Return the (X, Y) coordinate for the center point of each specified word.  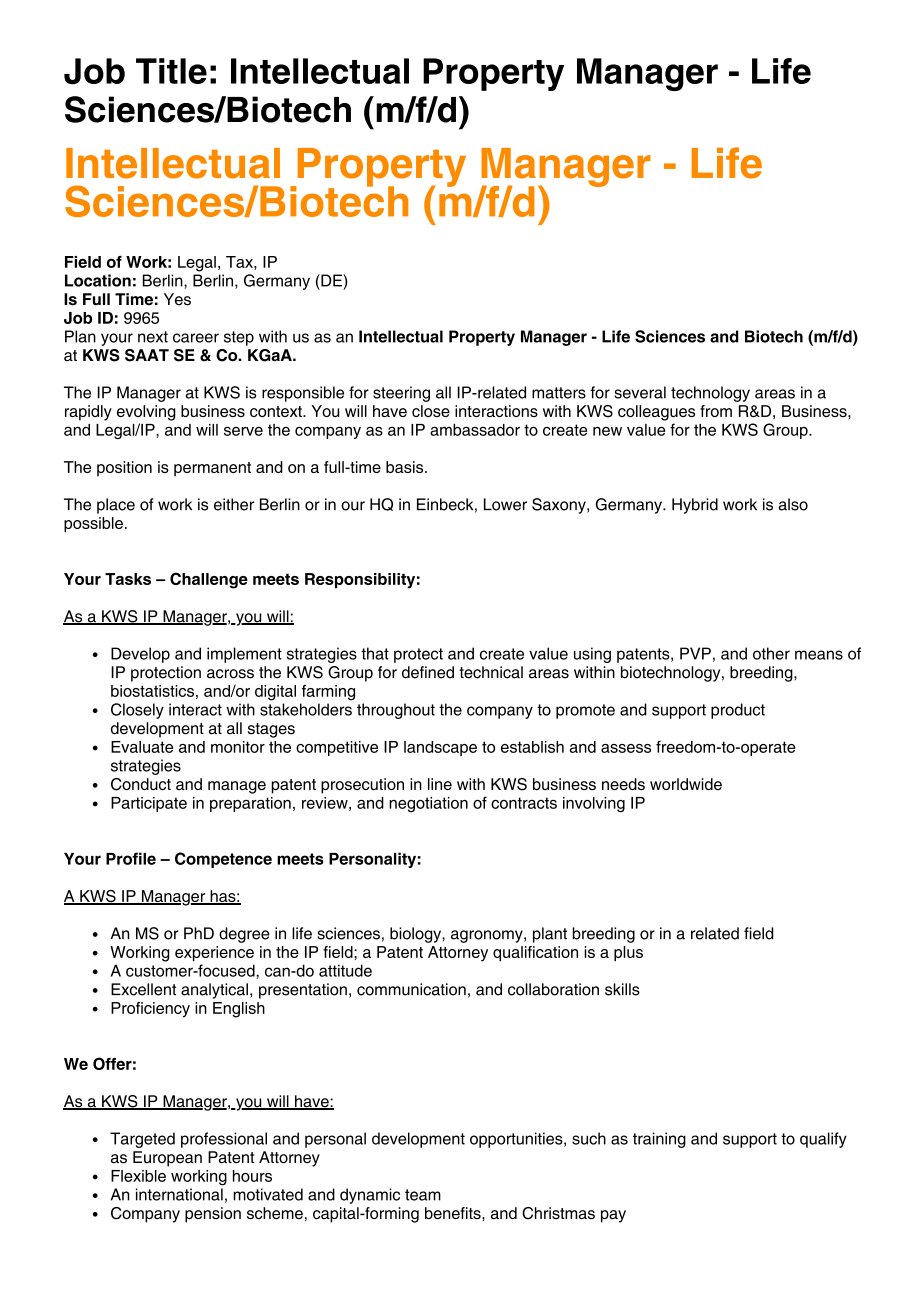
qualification (535, 954)
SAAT (147, 355)
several (640, 392)
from (716, 411)
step (239, 338)
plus (628, 954)
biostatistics (152, 691)
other (771, 653)
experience (214, 954)
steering (401, 394)
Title (171, 71)
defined (428, 672)
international (179, 1194)
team (423, 1195)
